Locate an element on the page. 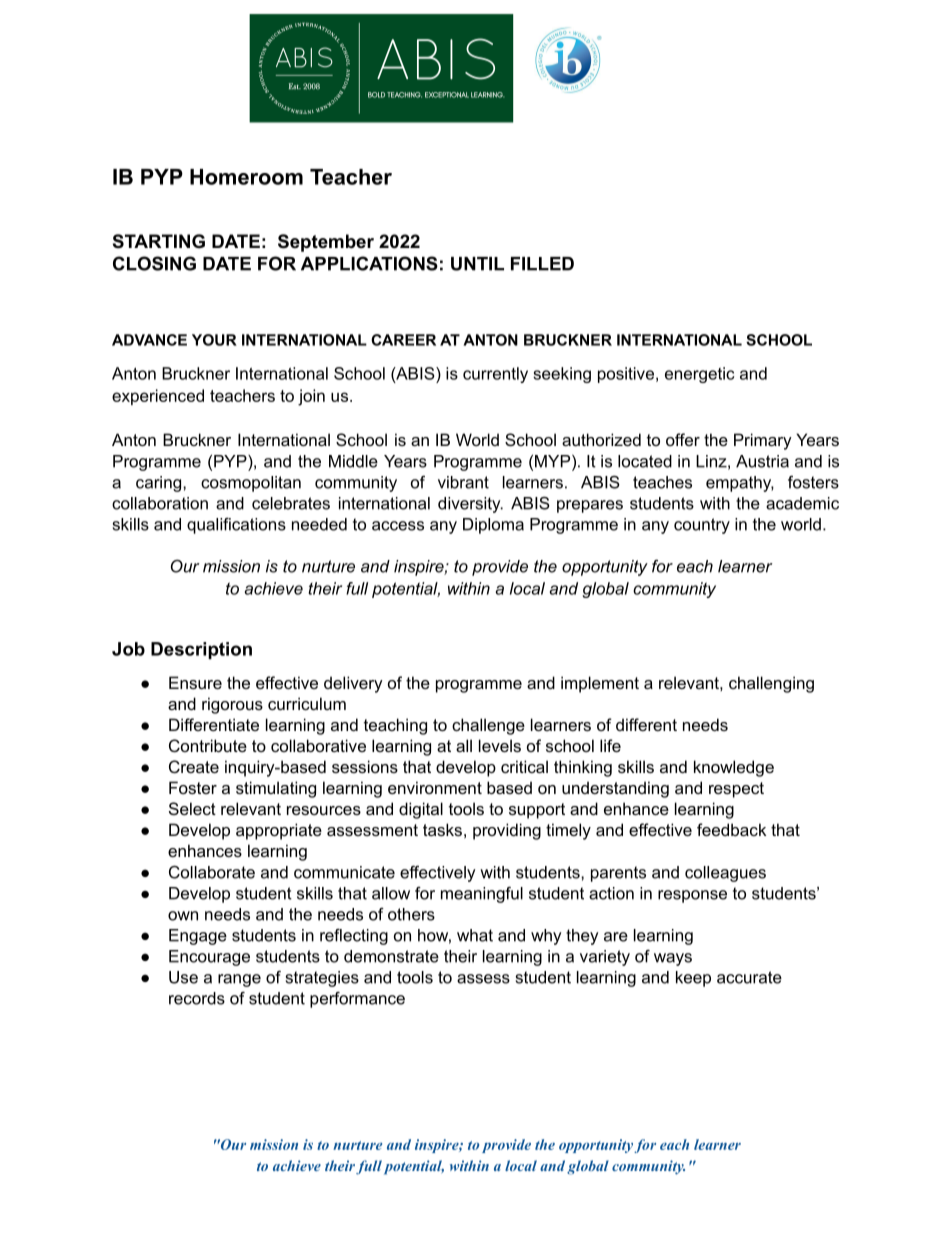 The width and height of the document is (952, 1233). Use is located at coordinates (183, 977).
